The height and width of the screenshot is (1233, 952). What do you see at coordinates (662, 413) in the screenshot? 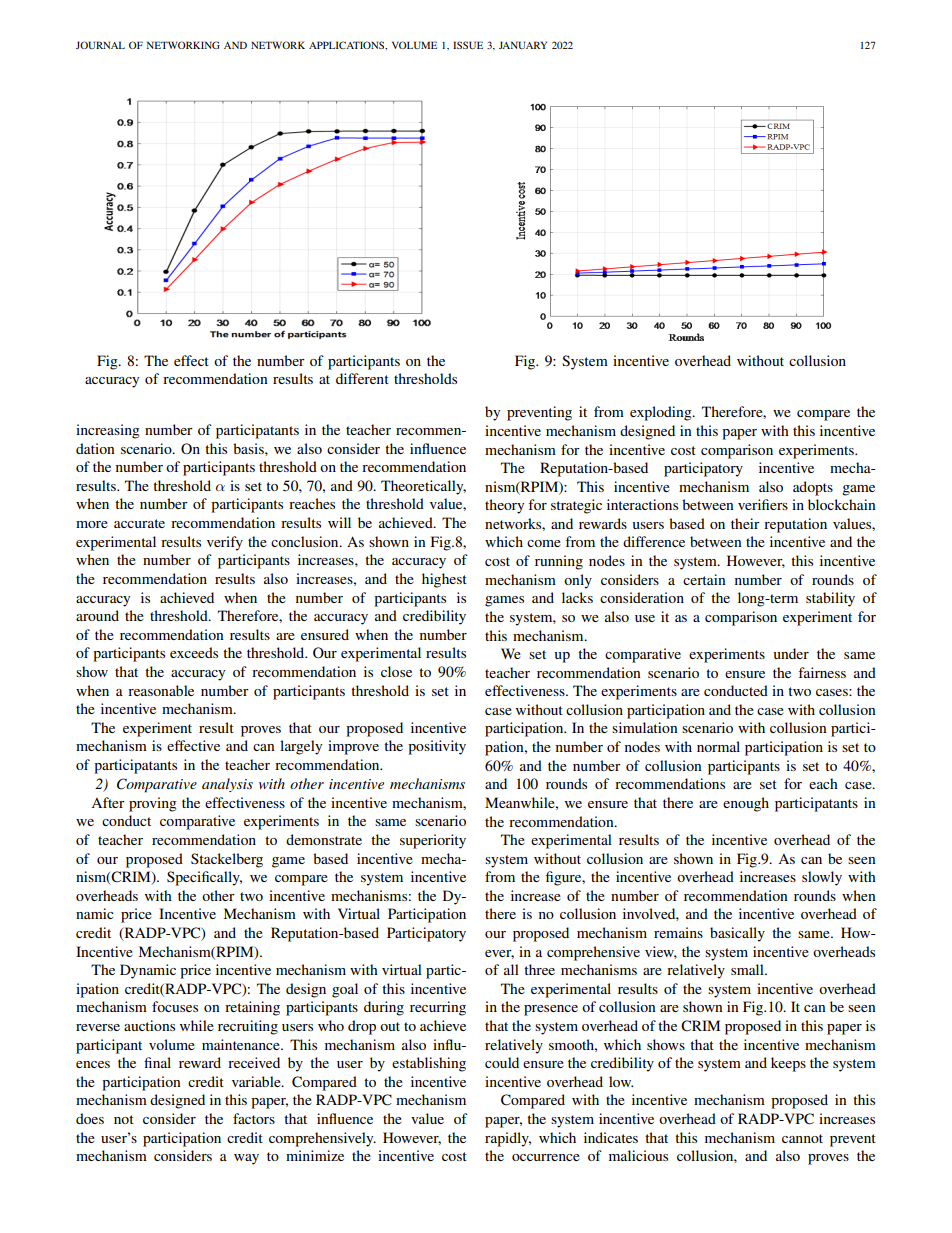
I see `exploding` at bounding box center [662, 413].
